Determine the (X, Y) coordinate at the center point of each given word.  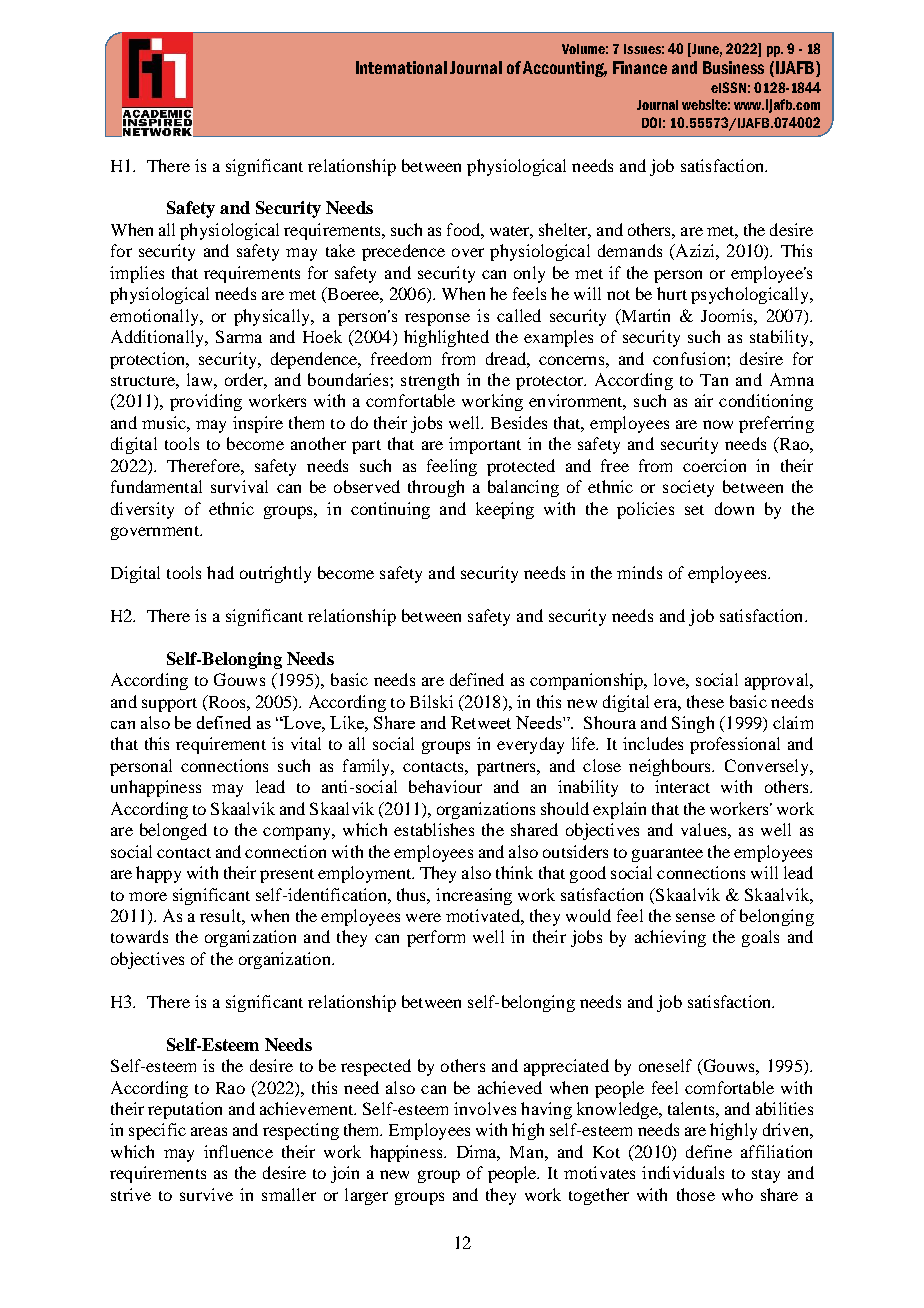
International (401, 67)
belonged (173, 831)
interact (682, 786)
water (511, 232)
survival (239, 486)
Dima (478, 1153)
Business (733, 67)
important (485, 445)
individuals (683, 1172)
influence (238, 1151)
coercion (714, 465)
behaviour (445, 786)
